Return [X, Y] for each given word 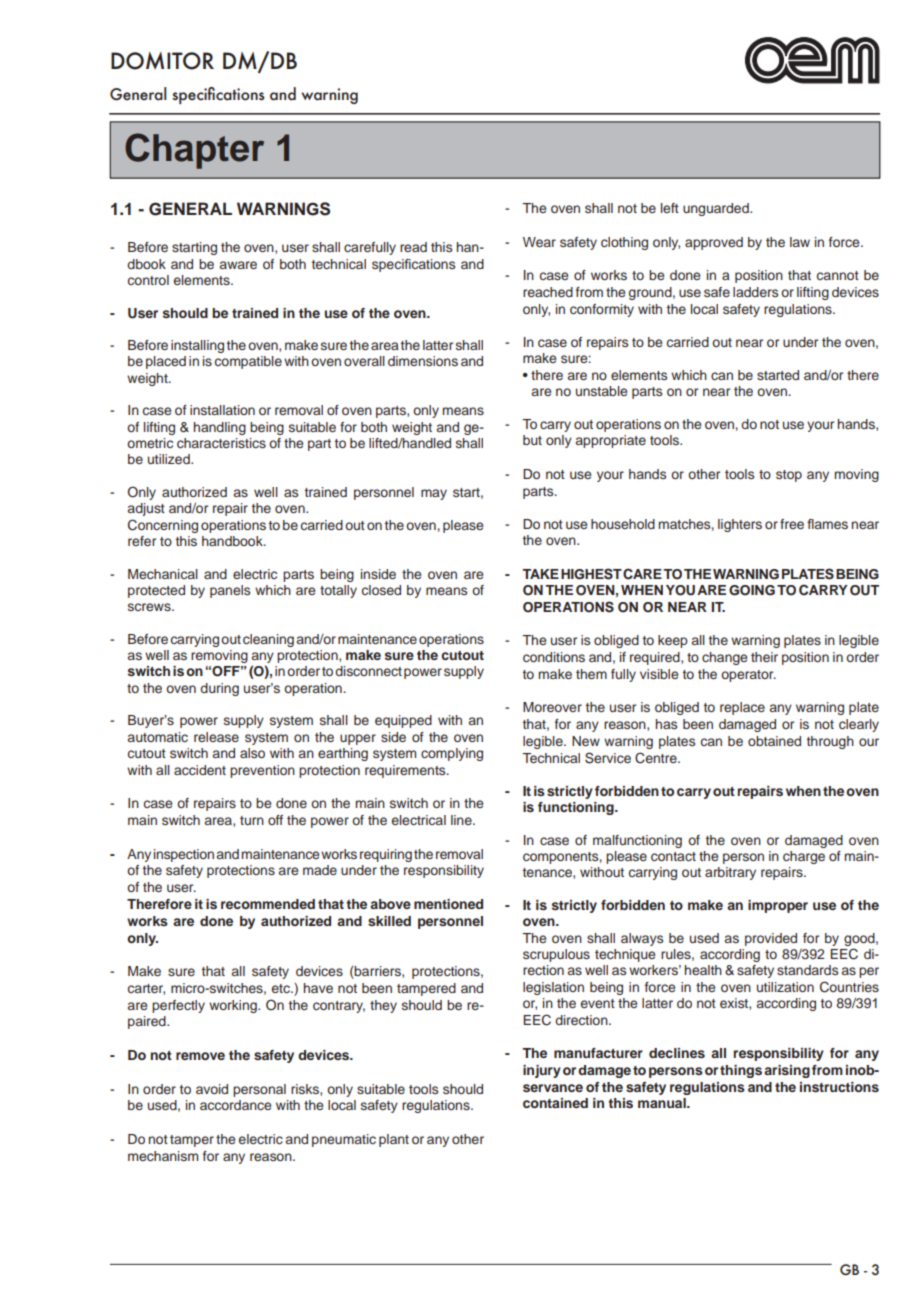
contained [555, 1103]
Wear [539, 242]
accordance [235, 1105]
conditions [554, 657]
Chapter [194, 151]
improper [778, 906]
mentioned [448, 904]
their [764, 657]
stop [789, 476]
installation [222, 410]
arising [787, 1071]
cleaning [268, 640]
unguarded [717, 209]
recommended [268, 904]
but [532, 440]
